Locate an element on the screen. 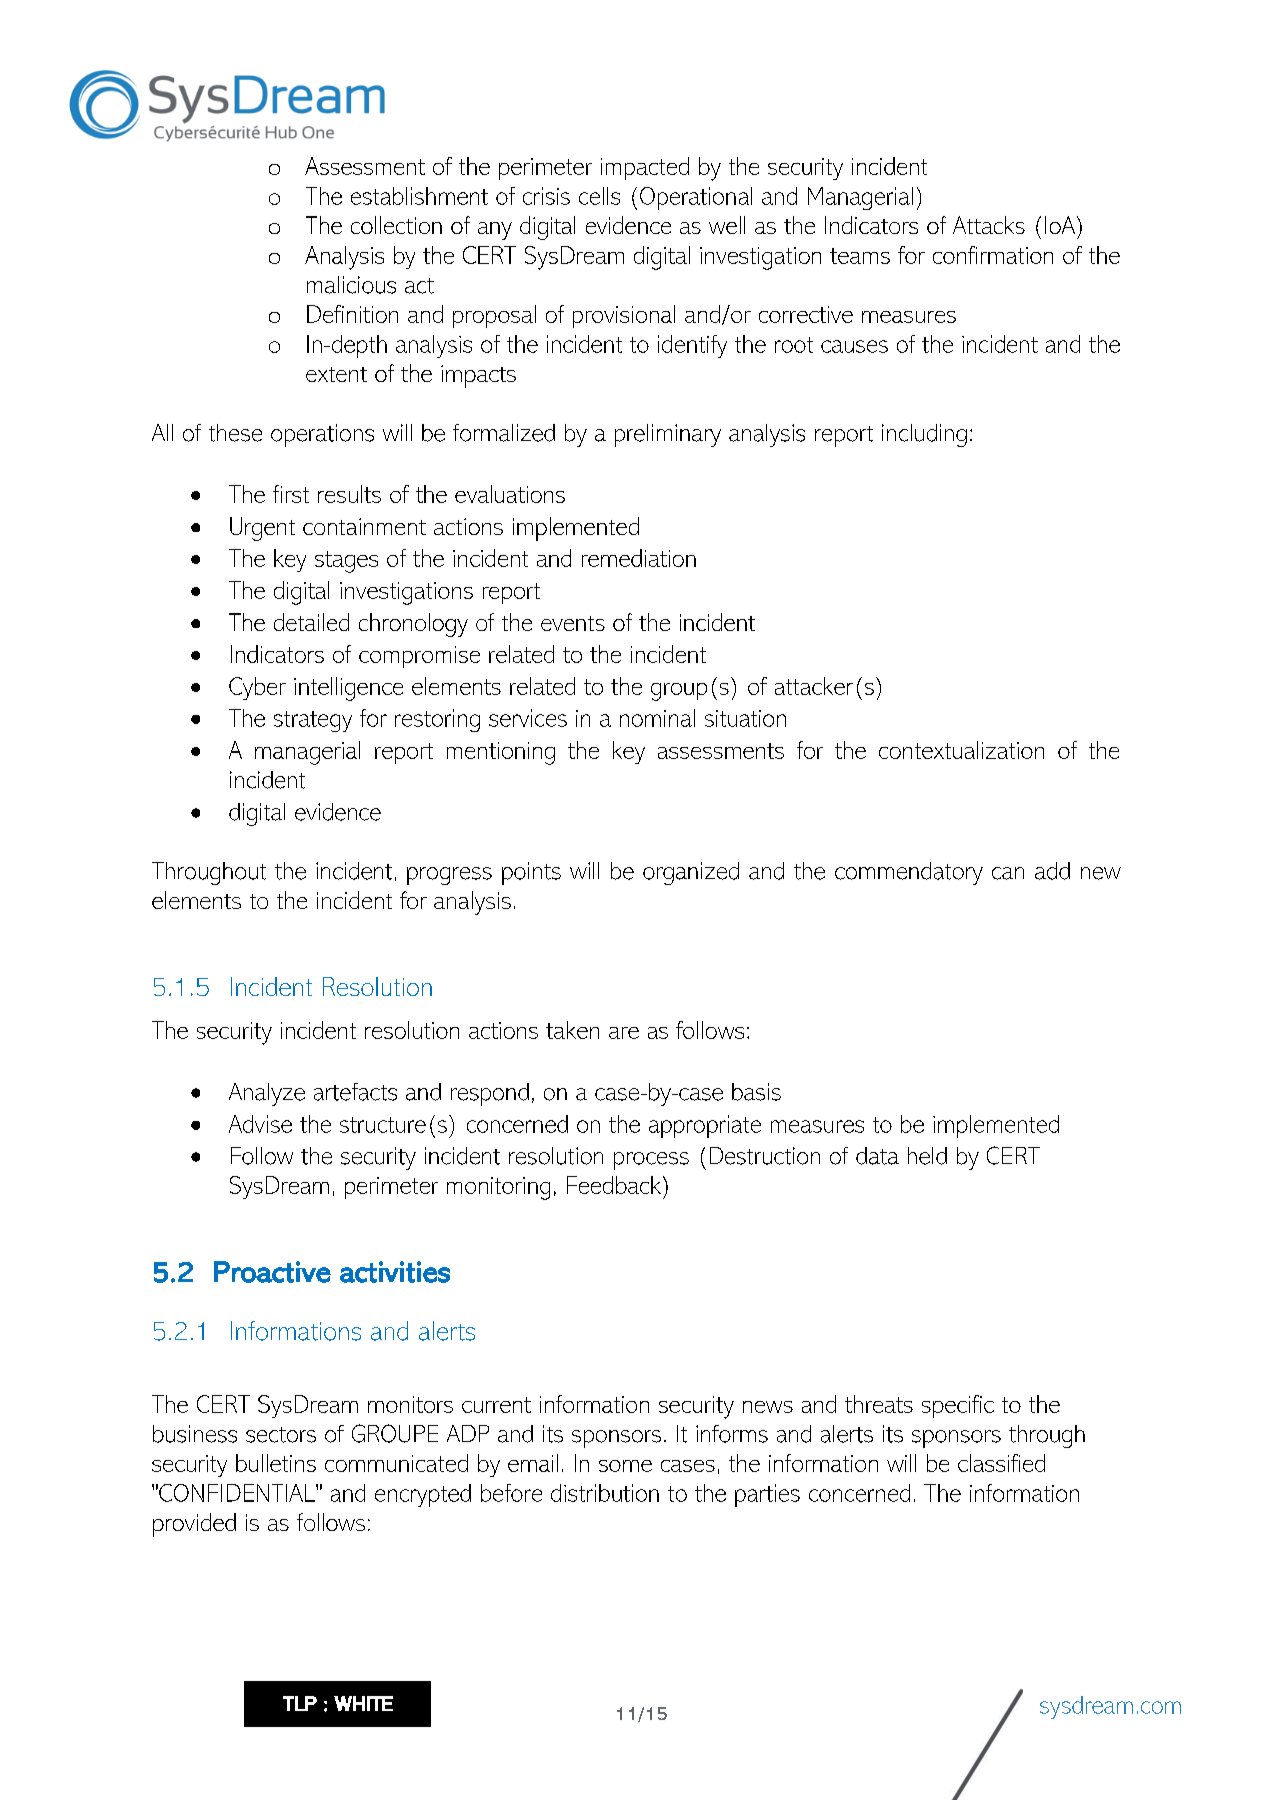 This screenshot has height=1800, width=1272. specific is located at coordinates (958, 1406).
